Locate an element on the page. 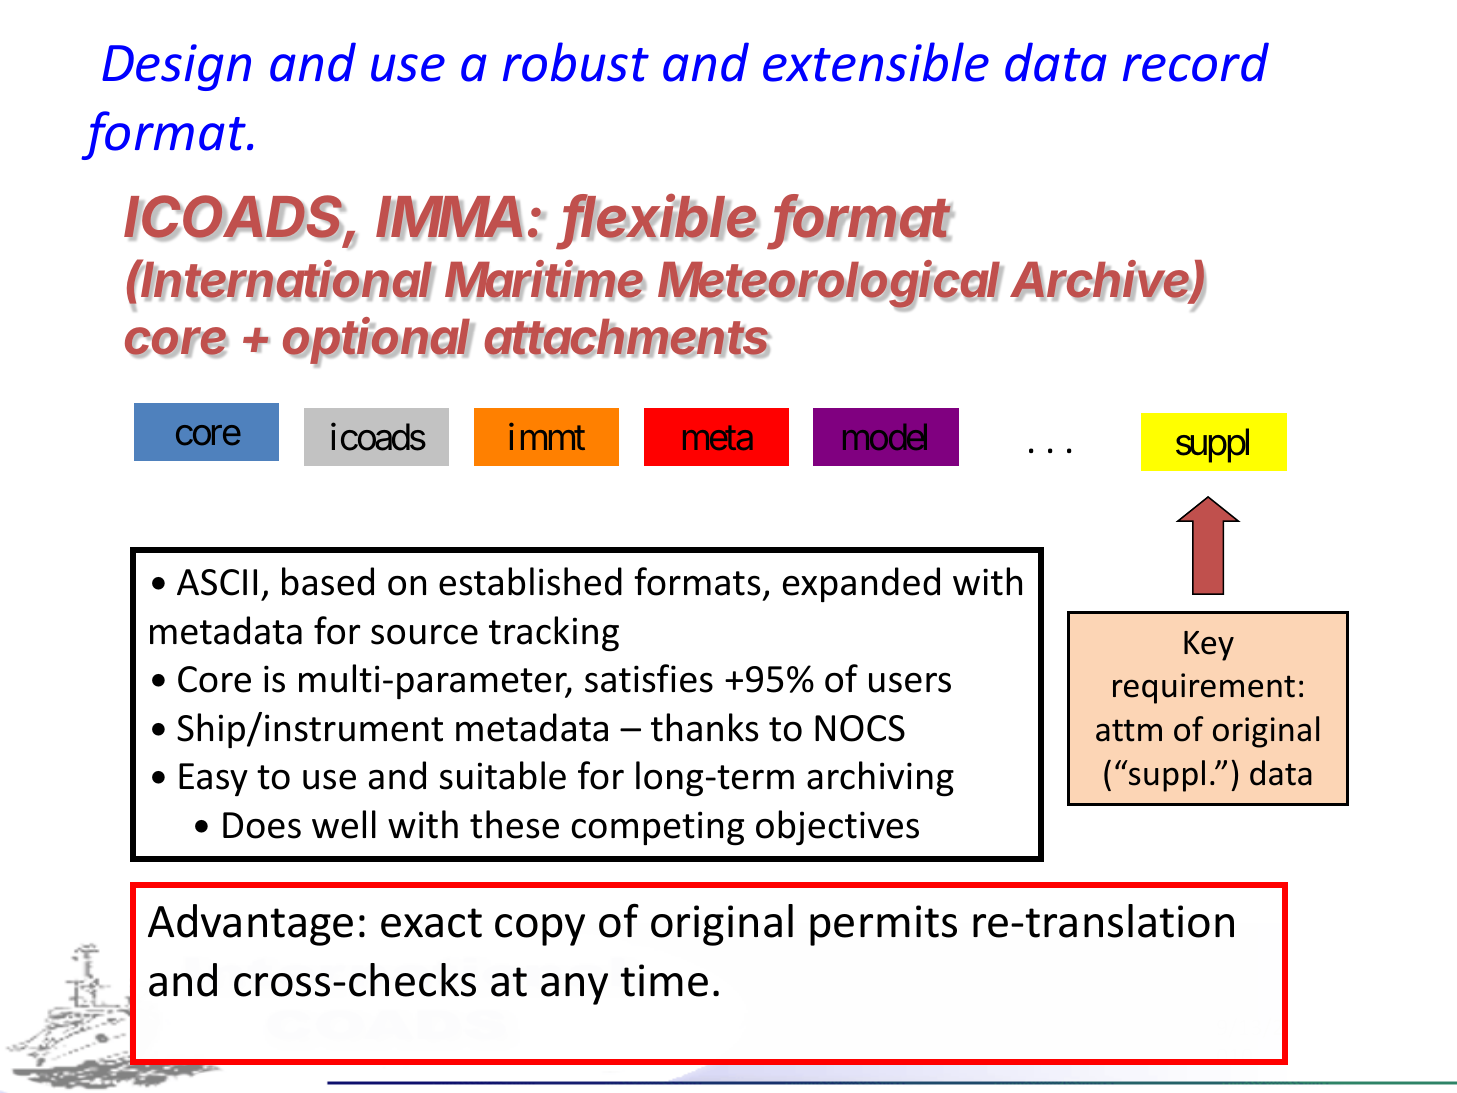  model is located at coordinates (885, 437).
